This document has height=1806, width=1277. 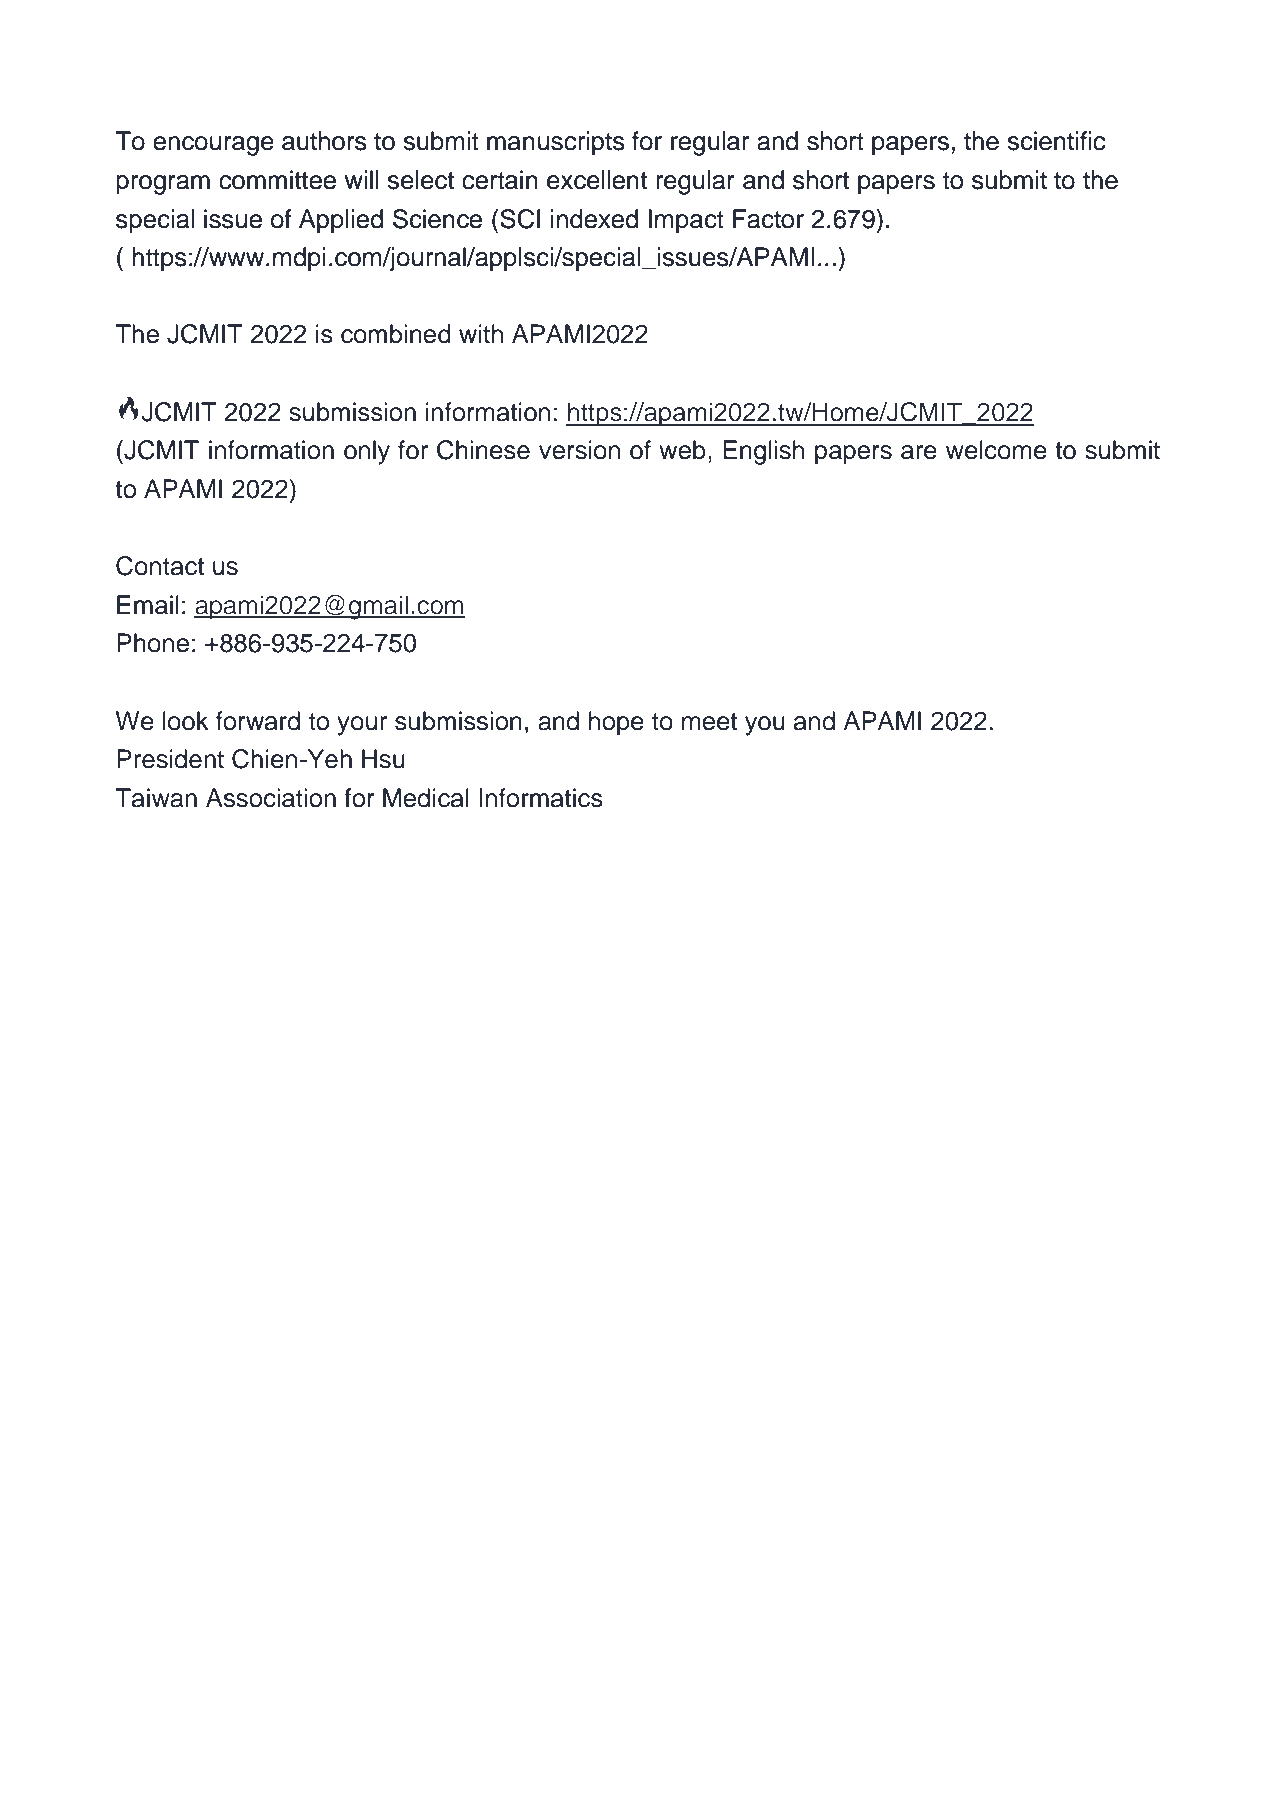 I want to click on scientific, so click(x=1056, y=141).
